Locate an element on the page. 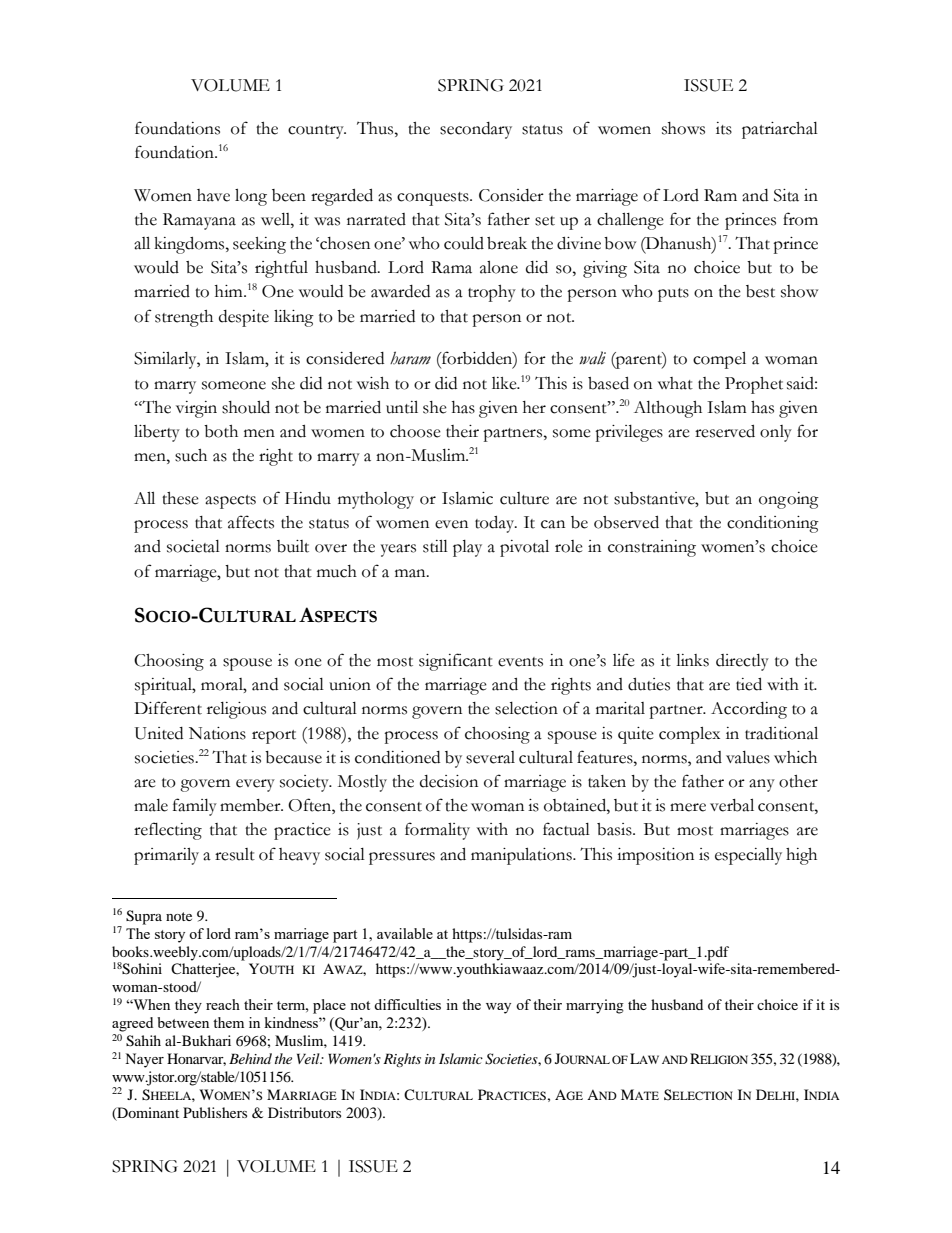 This image has height=1233, width=952. its is located at coordinates (724, 128).
